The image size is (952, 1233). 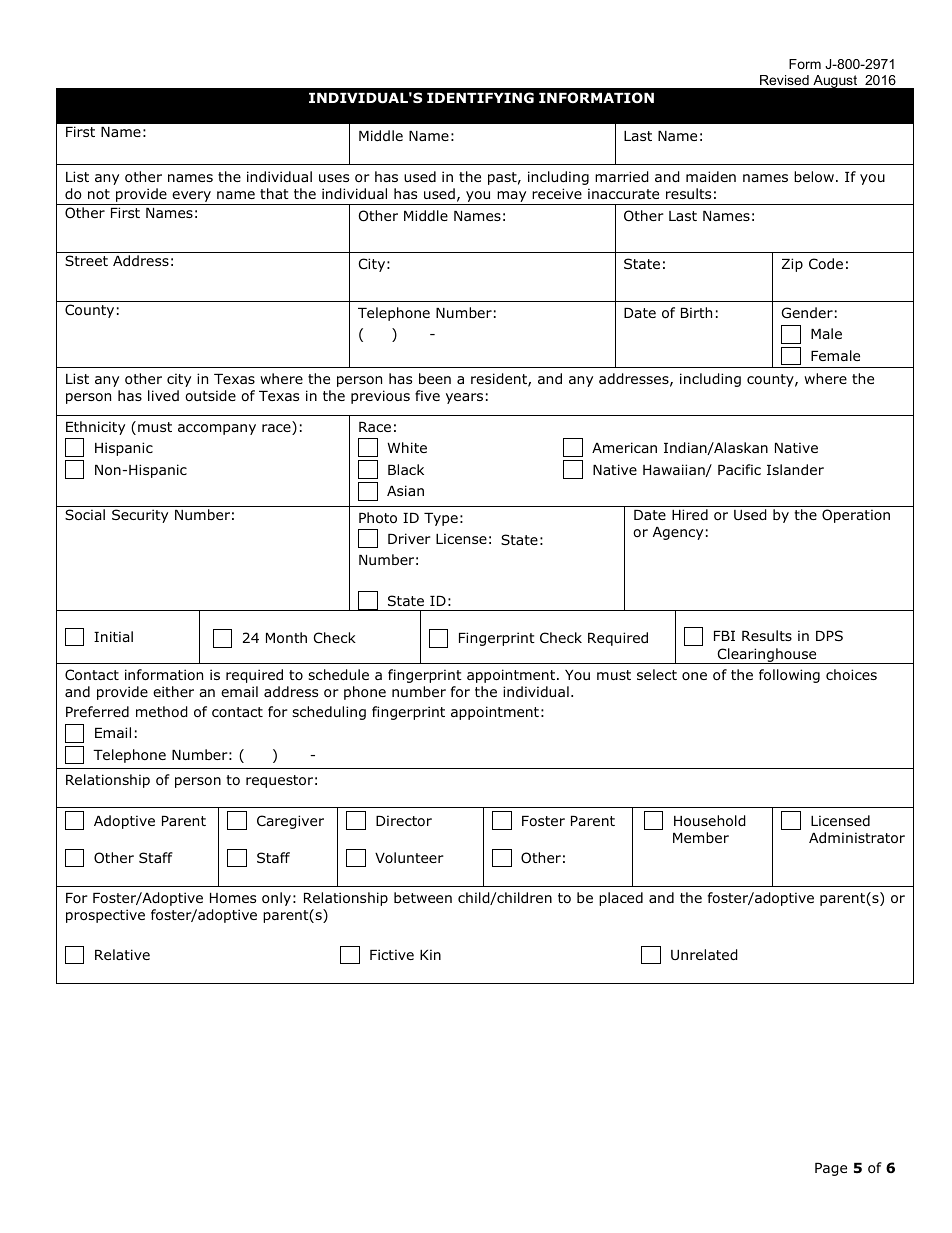 What do you see at coordinates (480, 98) in the document?
I see `IDENTIFYING` at bounding box center [480, 98].
